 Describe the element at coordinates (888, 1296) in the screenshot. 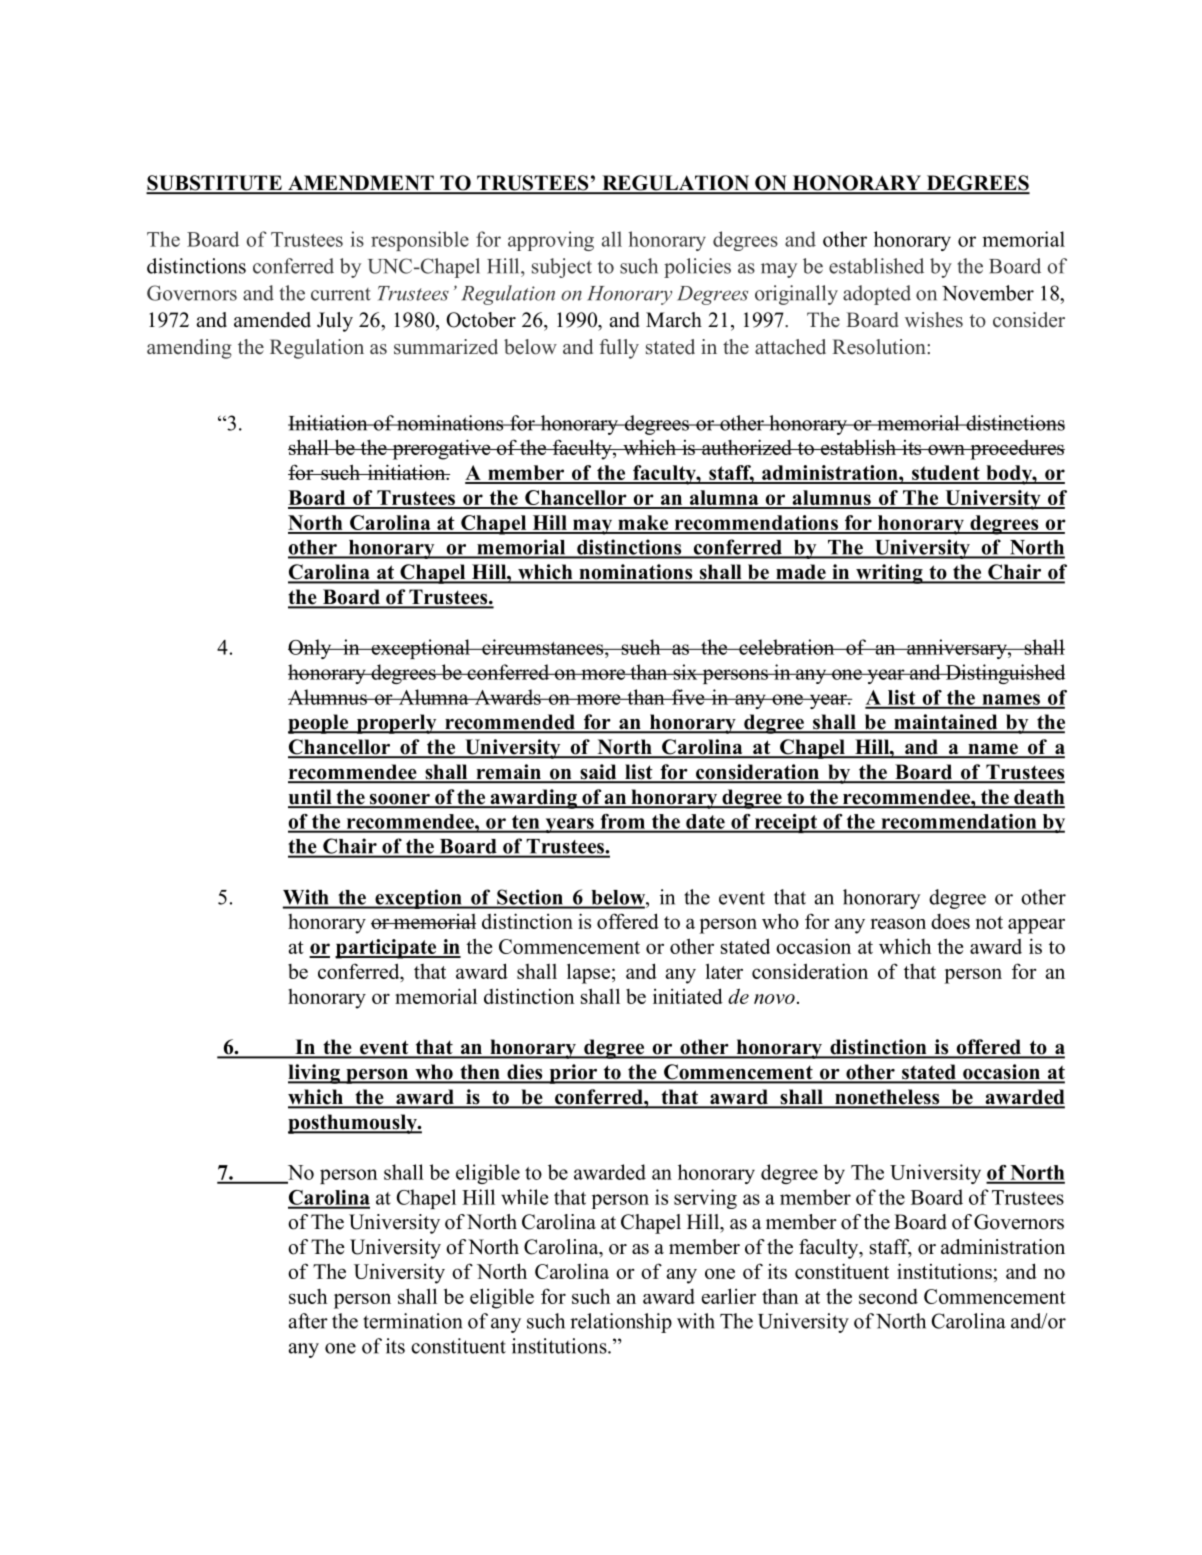

I see `second` at that location.
